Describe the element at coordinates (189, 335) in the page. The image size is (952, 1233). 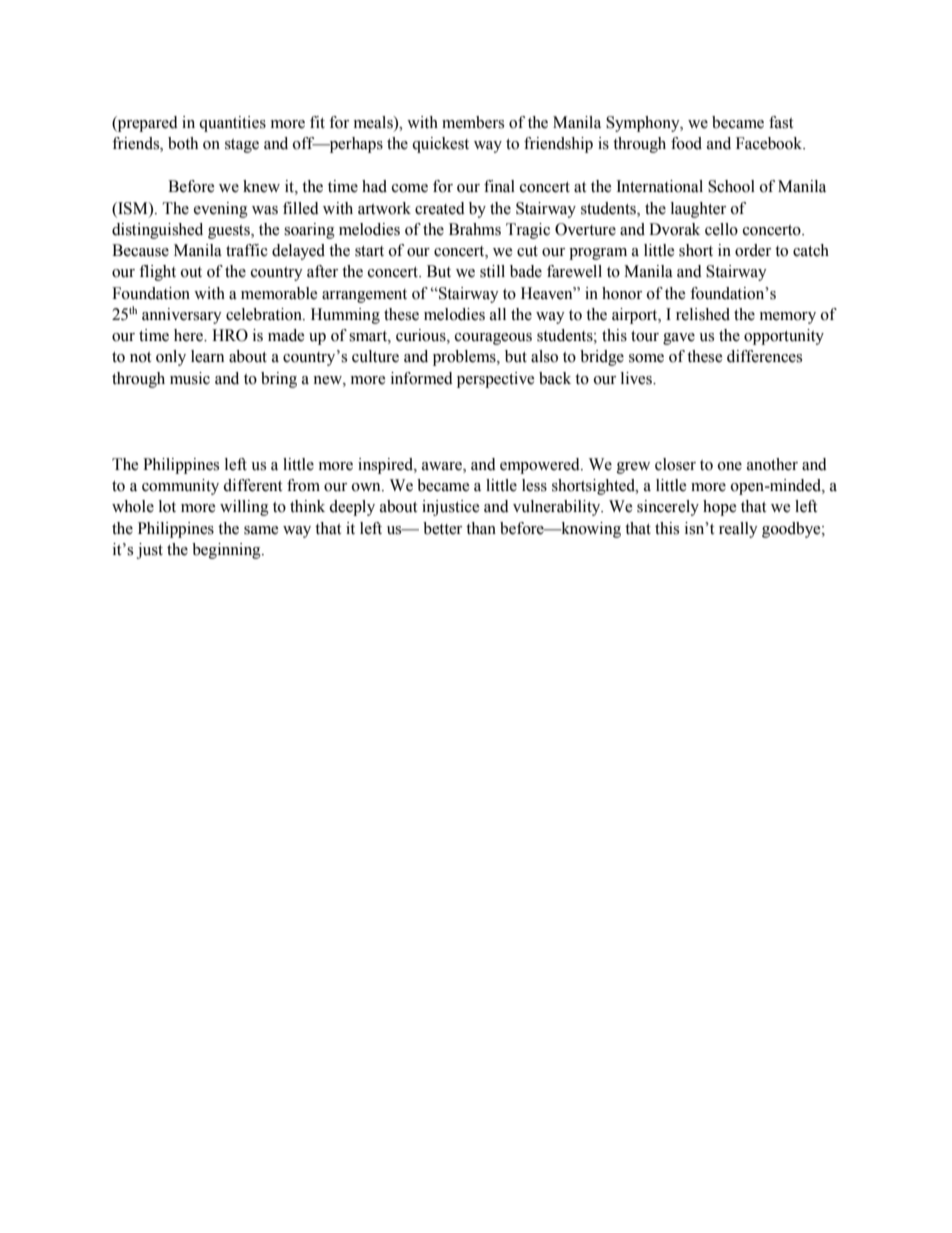
I see `here` at that location.
